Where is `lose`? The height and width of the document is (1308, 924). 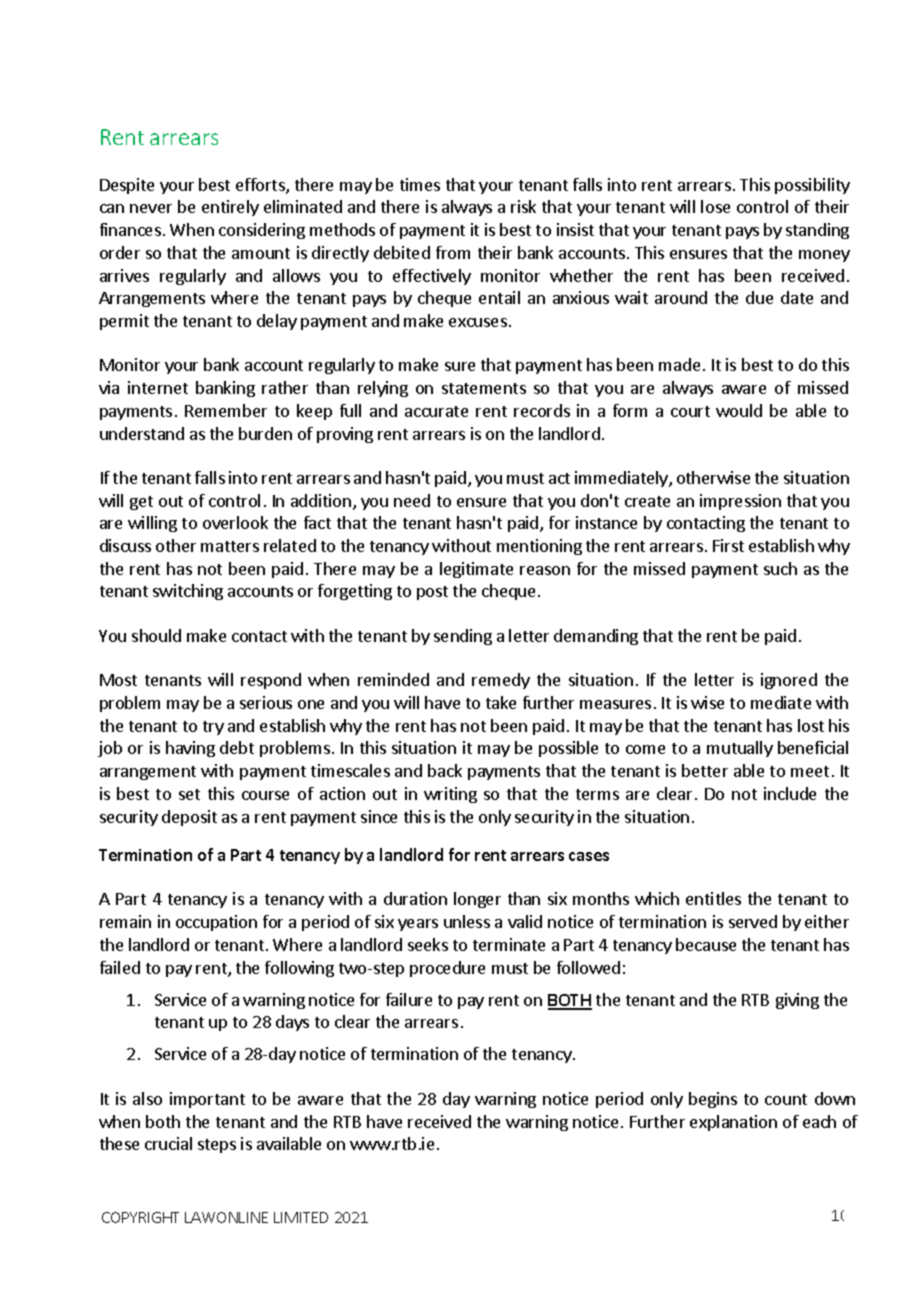
lose is located at coordinates (715, 206).
